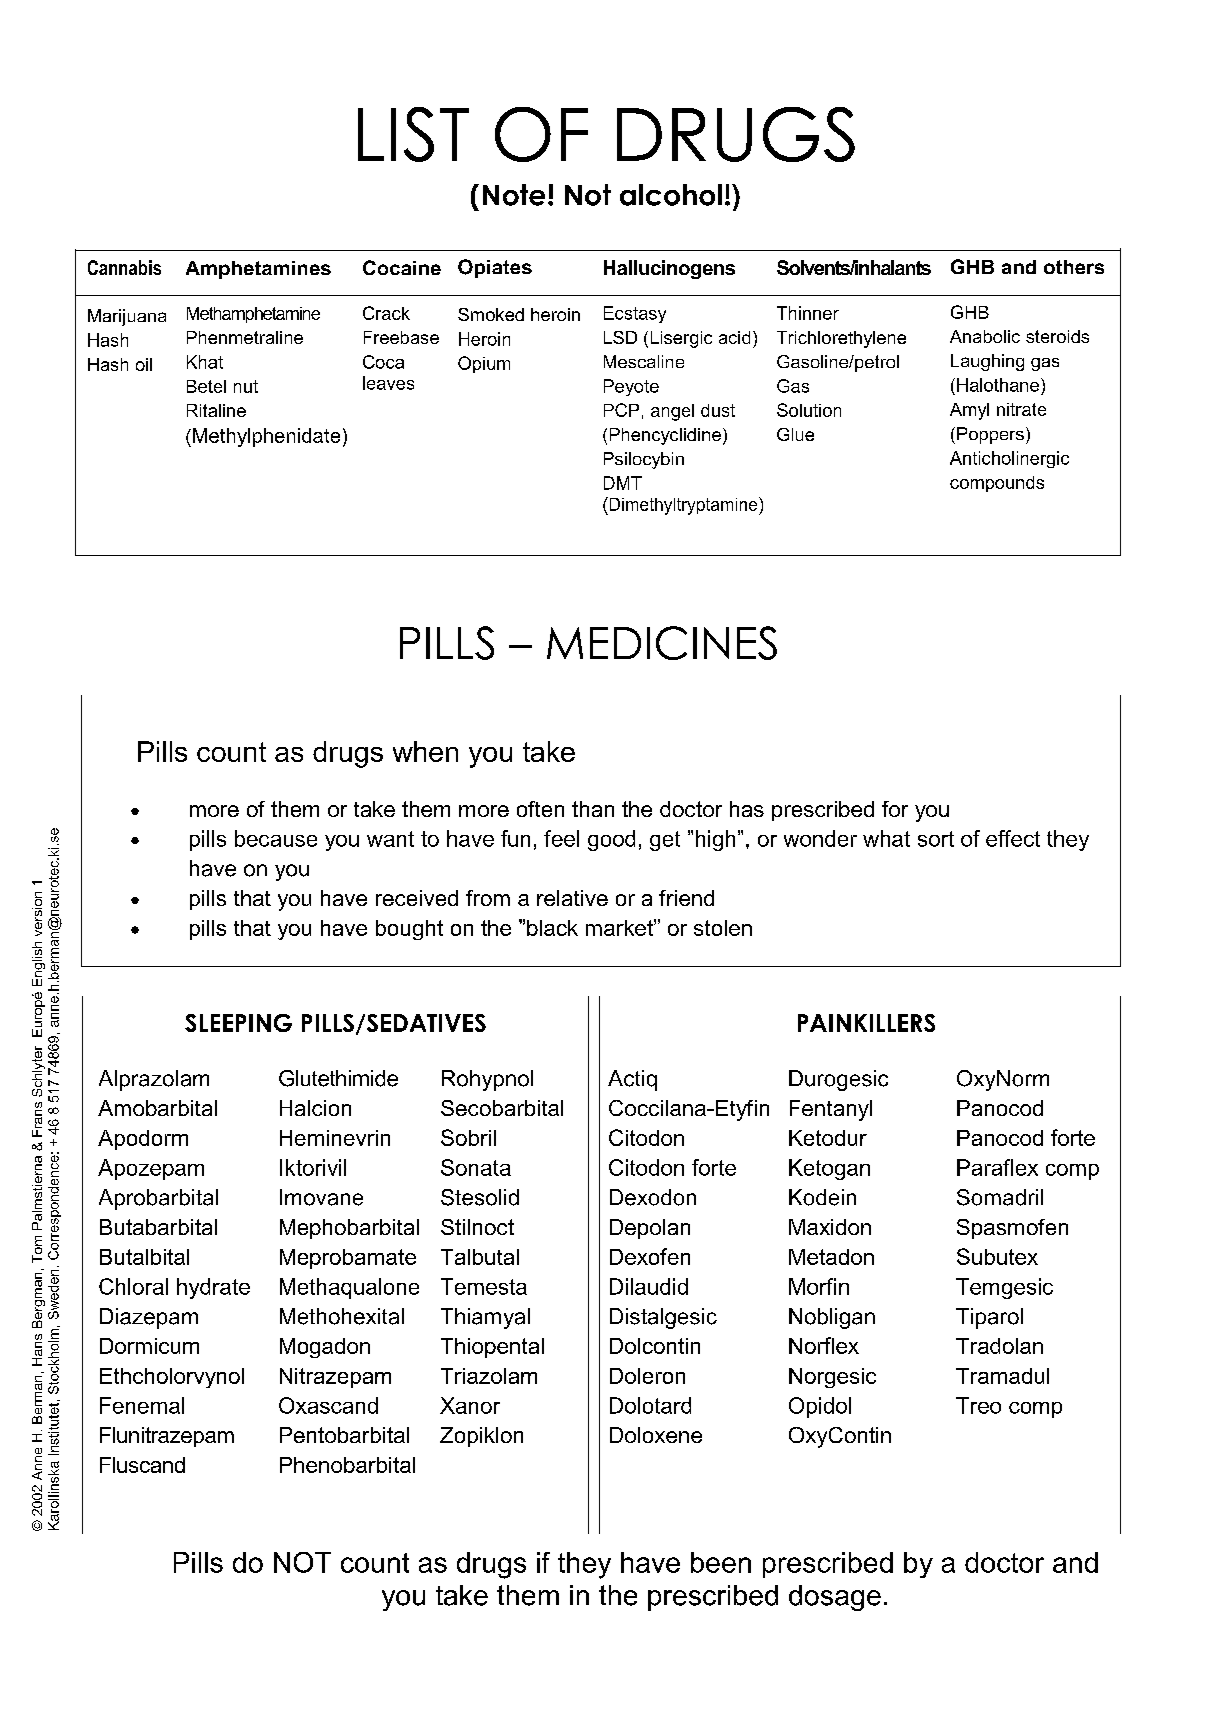 This screenshot has width=1216, height=1720. Describe the element at coordinates (213, 1288) in the screenshot. I see `hydrate` at that location.
